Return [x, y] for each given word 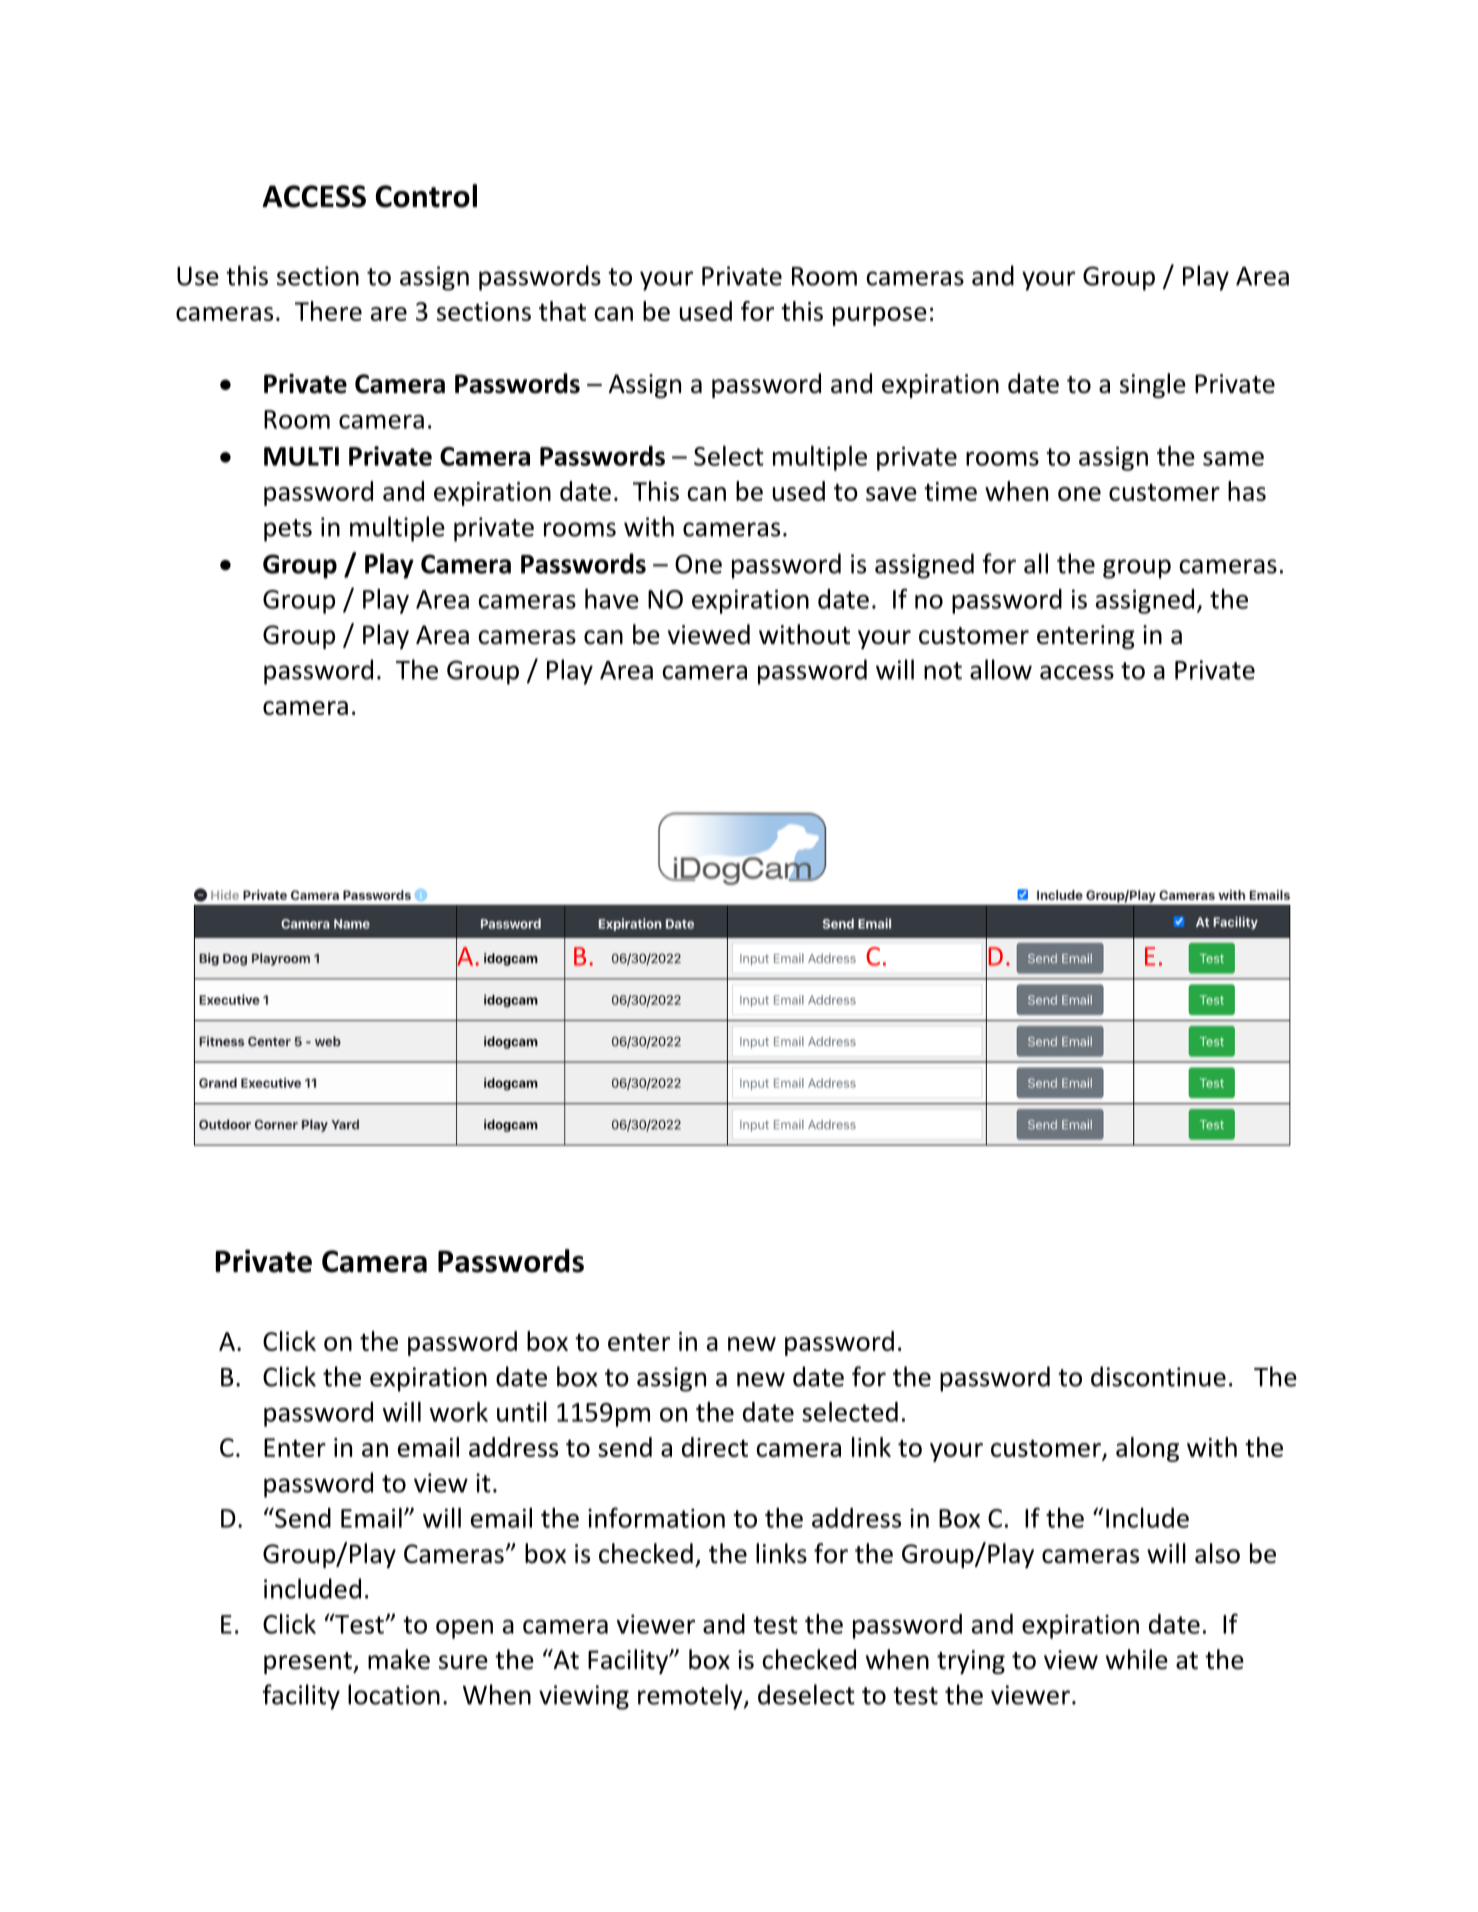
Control [426, 196]
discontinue [1158, 1376]
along [1147, 1449]
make [399, 1659]
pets [288, 530]
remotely [691, 1697]
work [459, 1412]
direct [715, 1447]
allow [1001, 669]
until [522, 1412]
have [612, 599]
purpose [880, 316]
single [1153, 385]
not [943, 671]
